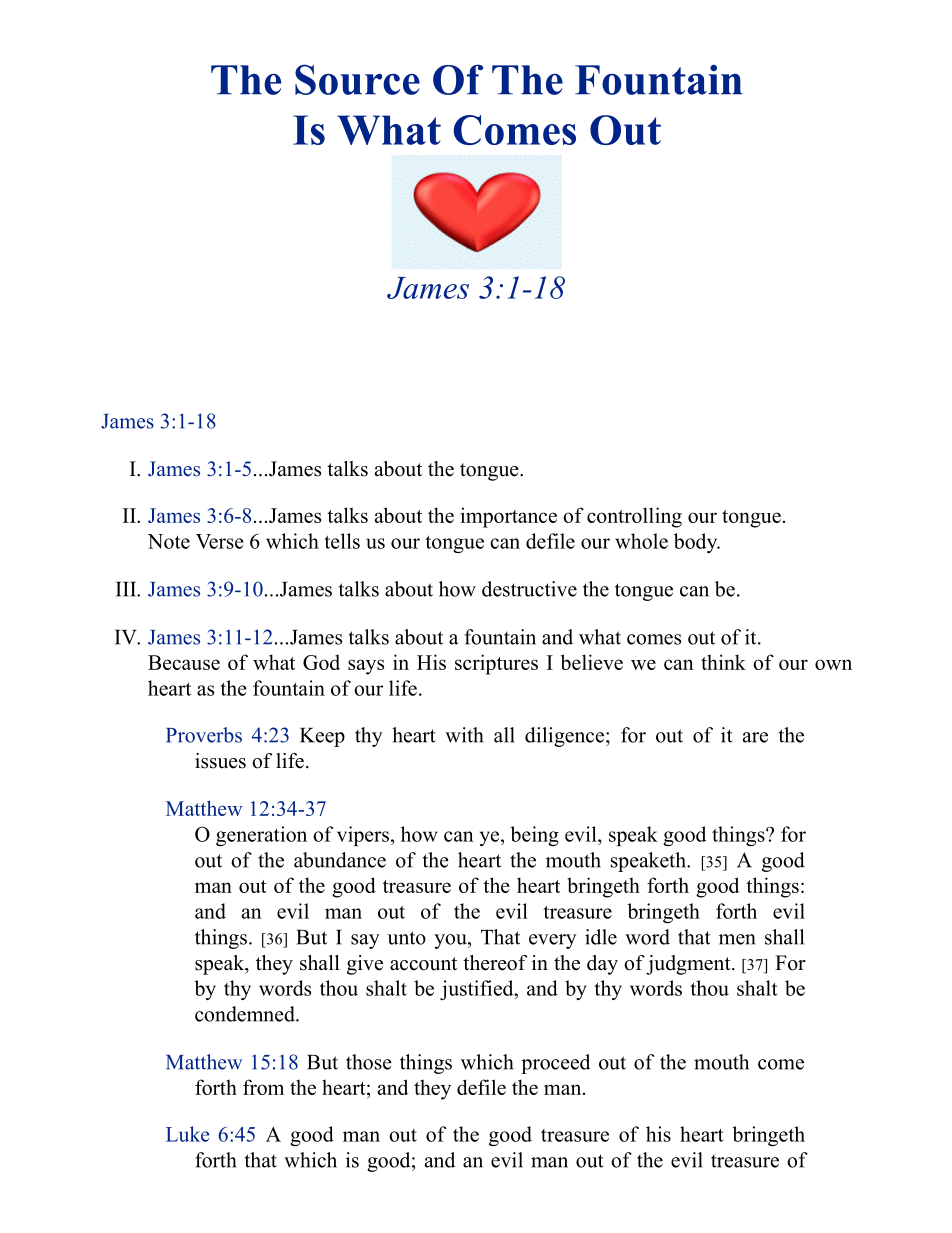 The height and width of the image is (1233, 952). What do you see at coordinates (634, 517) in the image?
I see `controlling` at bounding box center [634, 517].
